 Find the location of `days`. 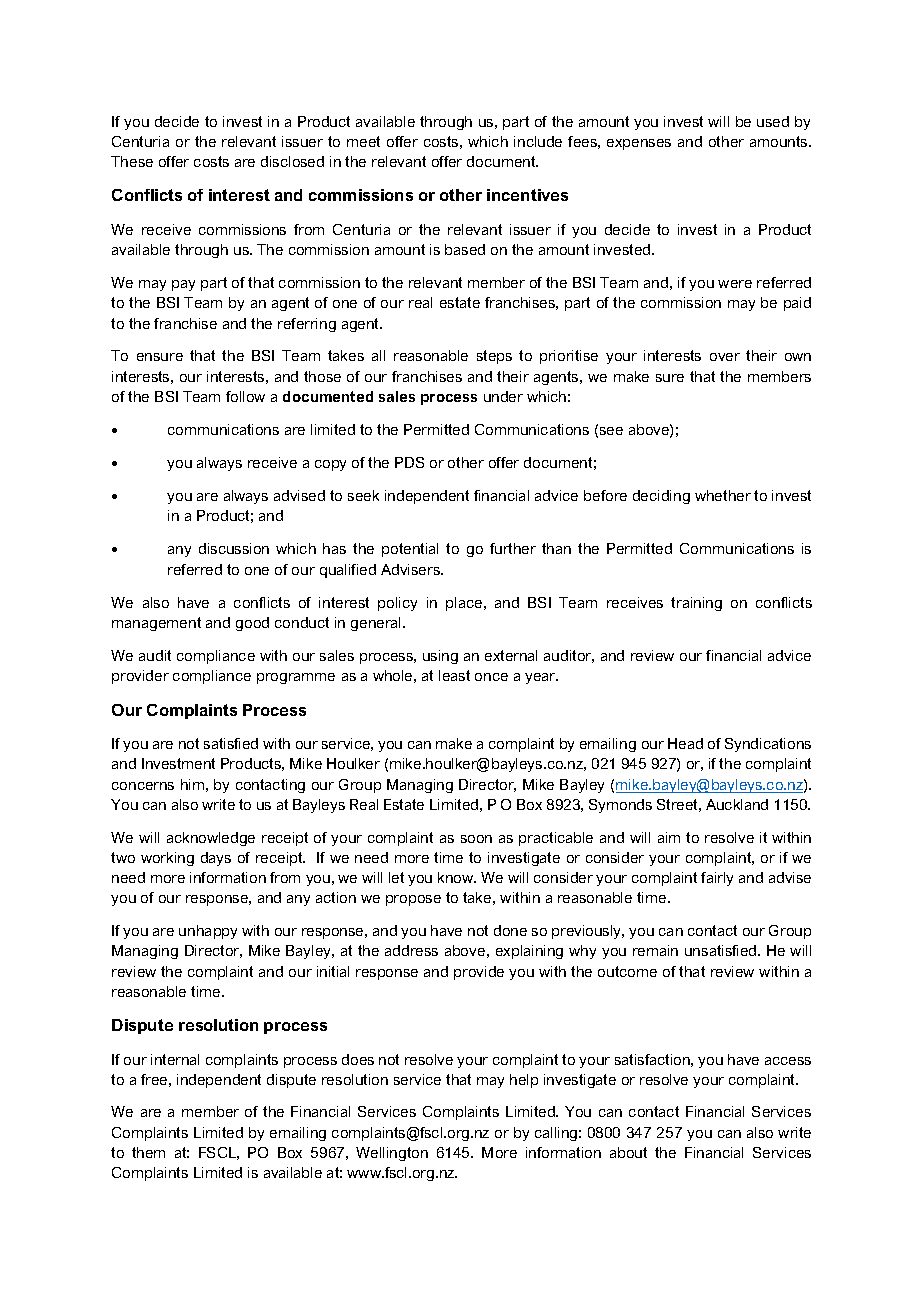

days is located at coordinates (216, 859).
